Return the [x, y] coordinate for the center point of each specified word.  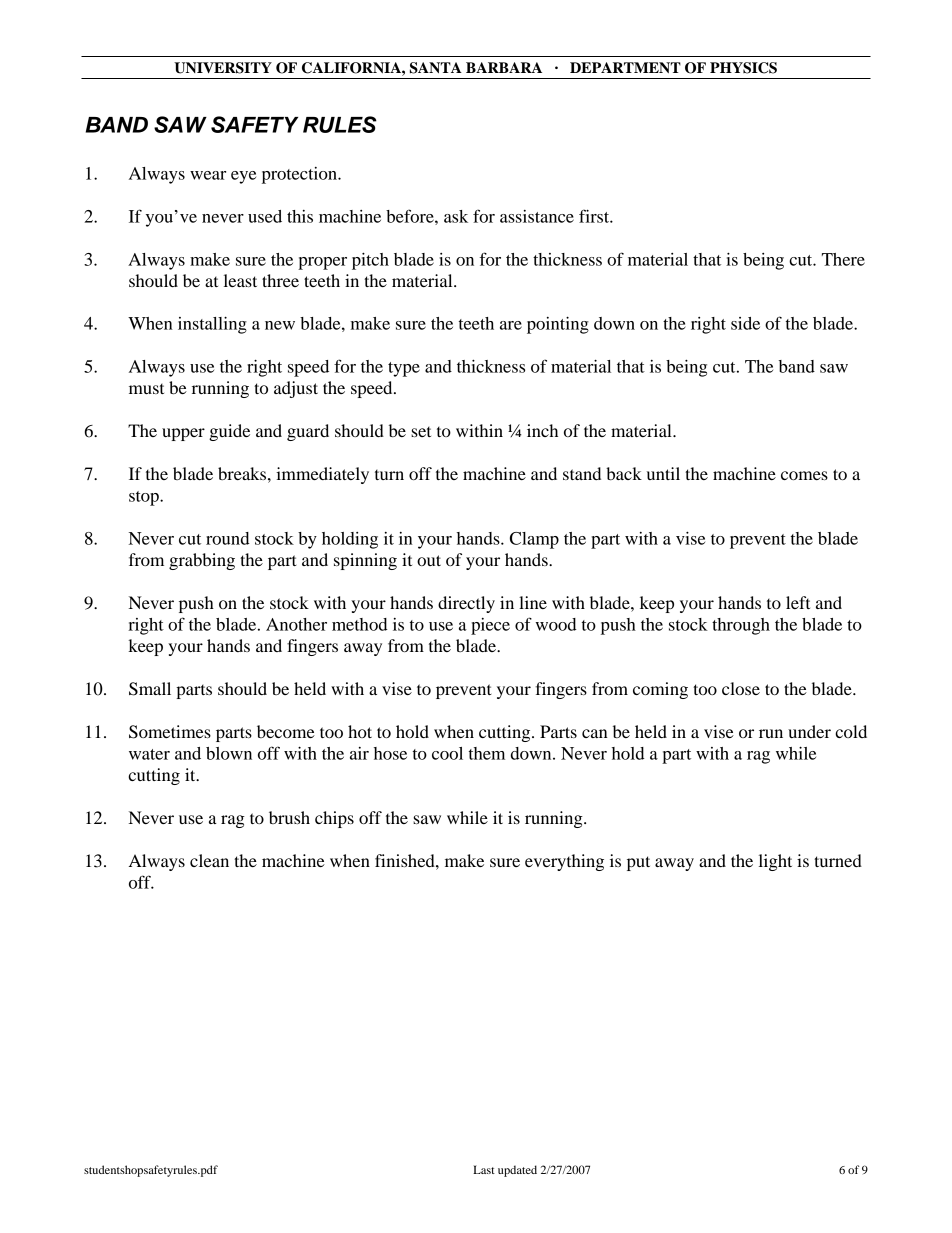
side [745, 323]
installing [212, 325]
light [775, 862]
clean [209, 860]
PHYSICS [743, 68]
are [511, 325]
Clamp [534, 540]
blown [229, 753]
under [809, 731]
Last [484, 1169]
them [487, 753]
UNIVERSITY [223, 68]
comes [804, 475]
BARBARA [504, 67]
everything [564, 862]
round [228, 538]
